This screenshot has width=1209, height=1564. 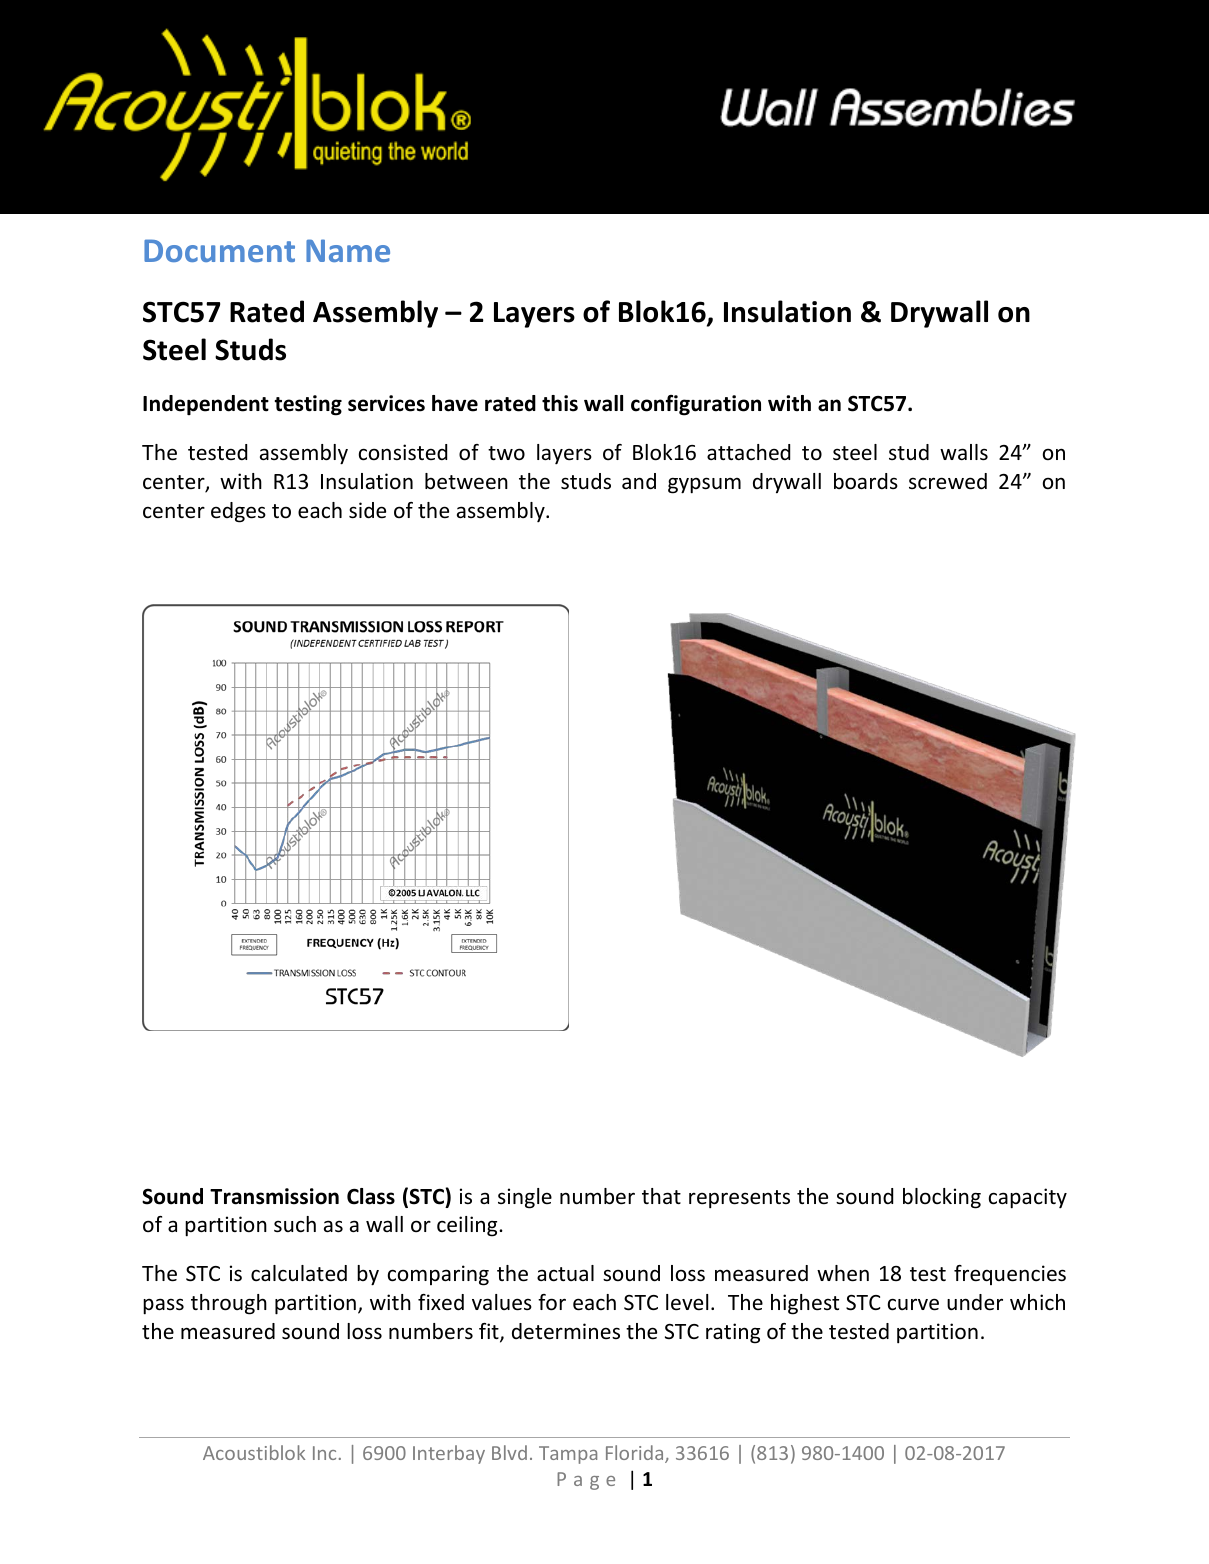 I want to click on that, so click(x=661, y=1196).
